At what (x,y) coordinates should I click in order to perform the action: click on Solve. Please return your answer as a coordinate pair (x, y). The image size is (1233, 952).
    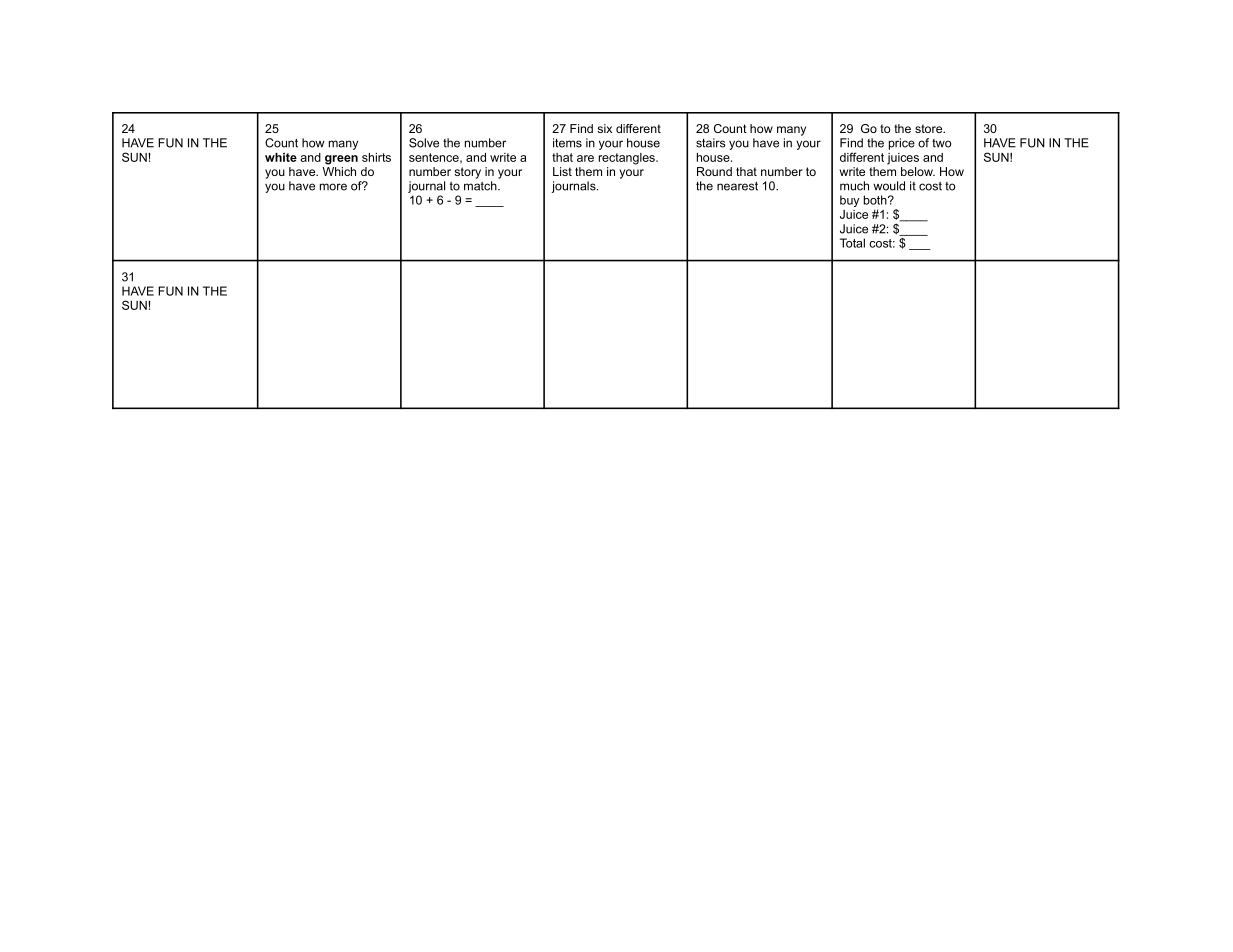
    Looking at the image, I should click on (424, 143).
